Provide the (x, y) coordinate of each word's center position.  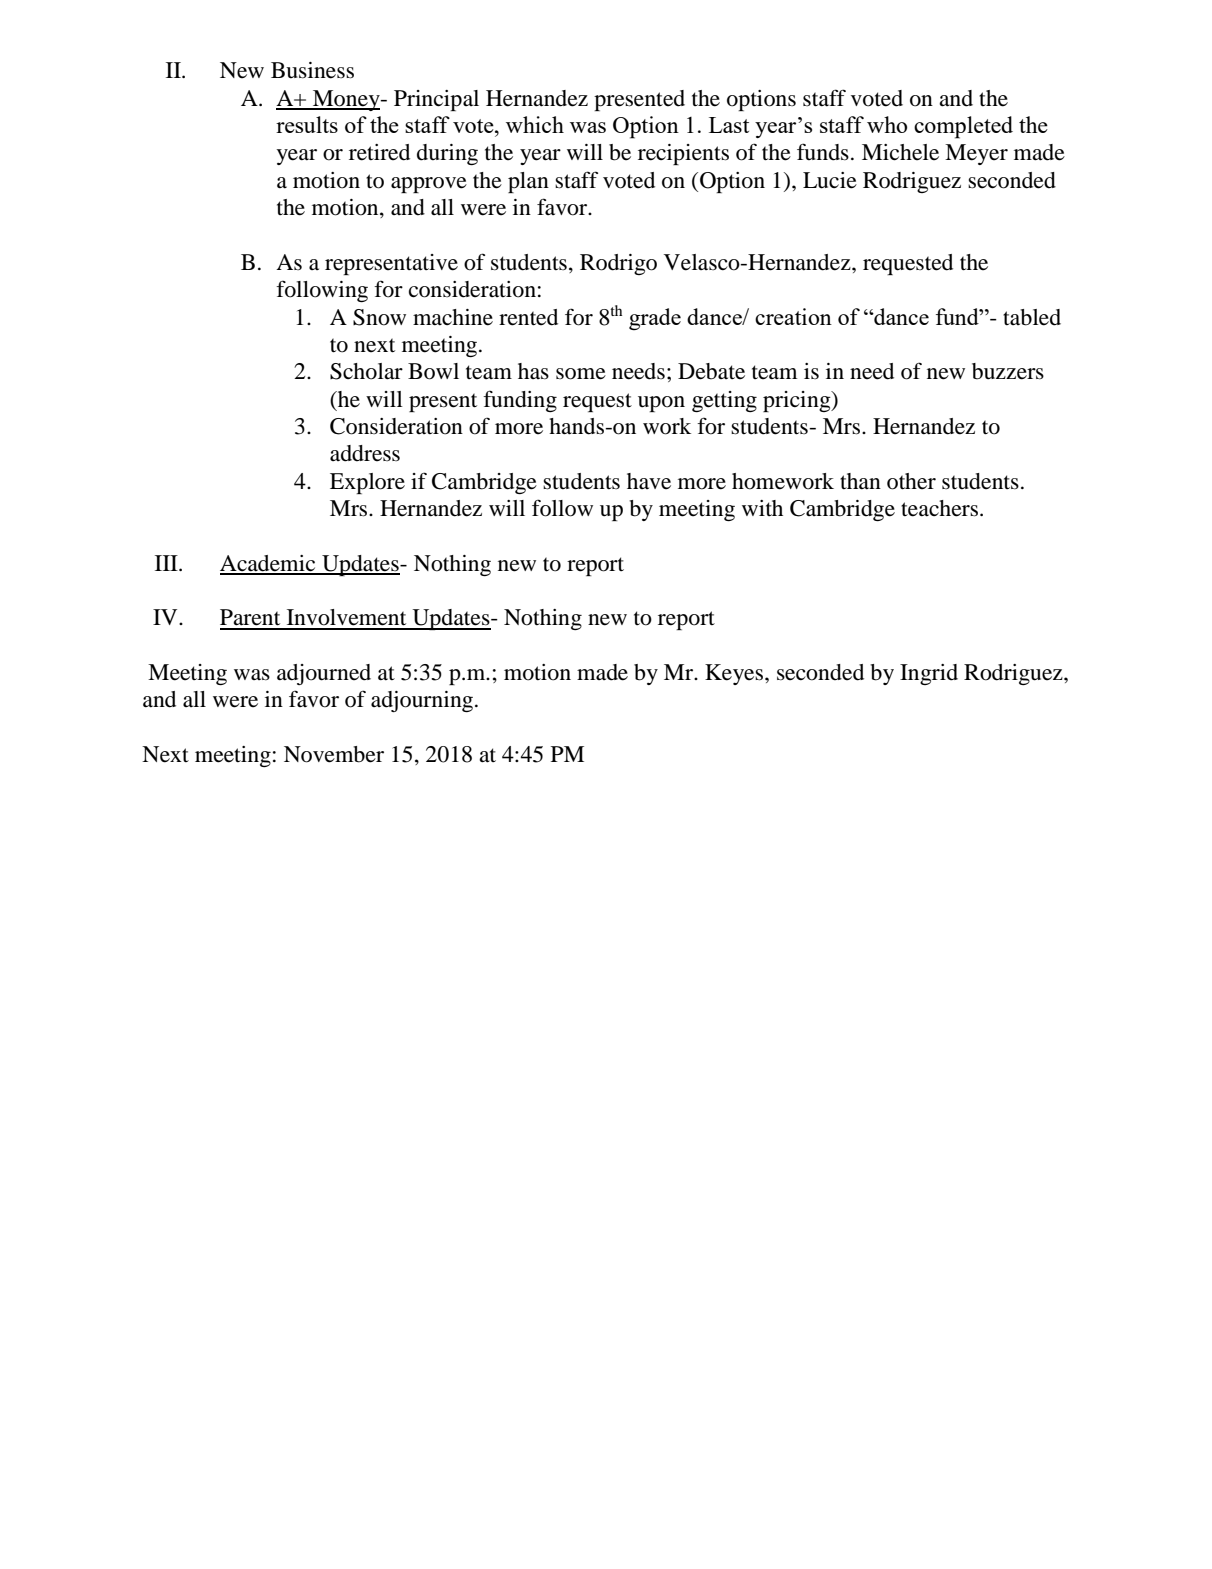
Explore (367, 483)
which (535, 124)
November (334, 754)
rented (528, 317)
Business (312, 70)
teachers (939, 508)
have (649, 481)
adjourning (423, 701)
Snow (379, 317)
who (887, 124)
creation (793, 316)
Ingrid (929, 674)
